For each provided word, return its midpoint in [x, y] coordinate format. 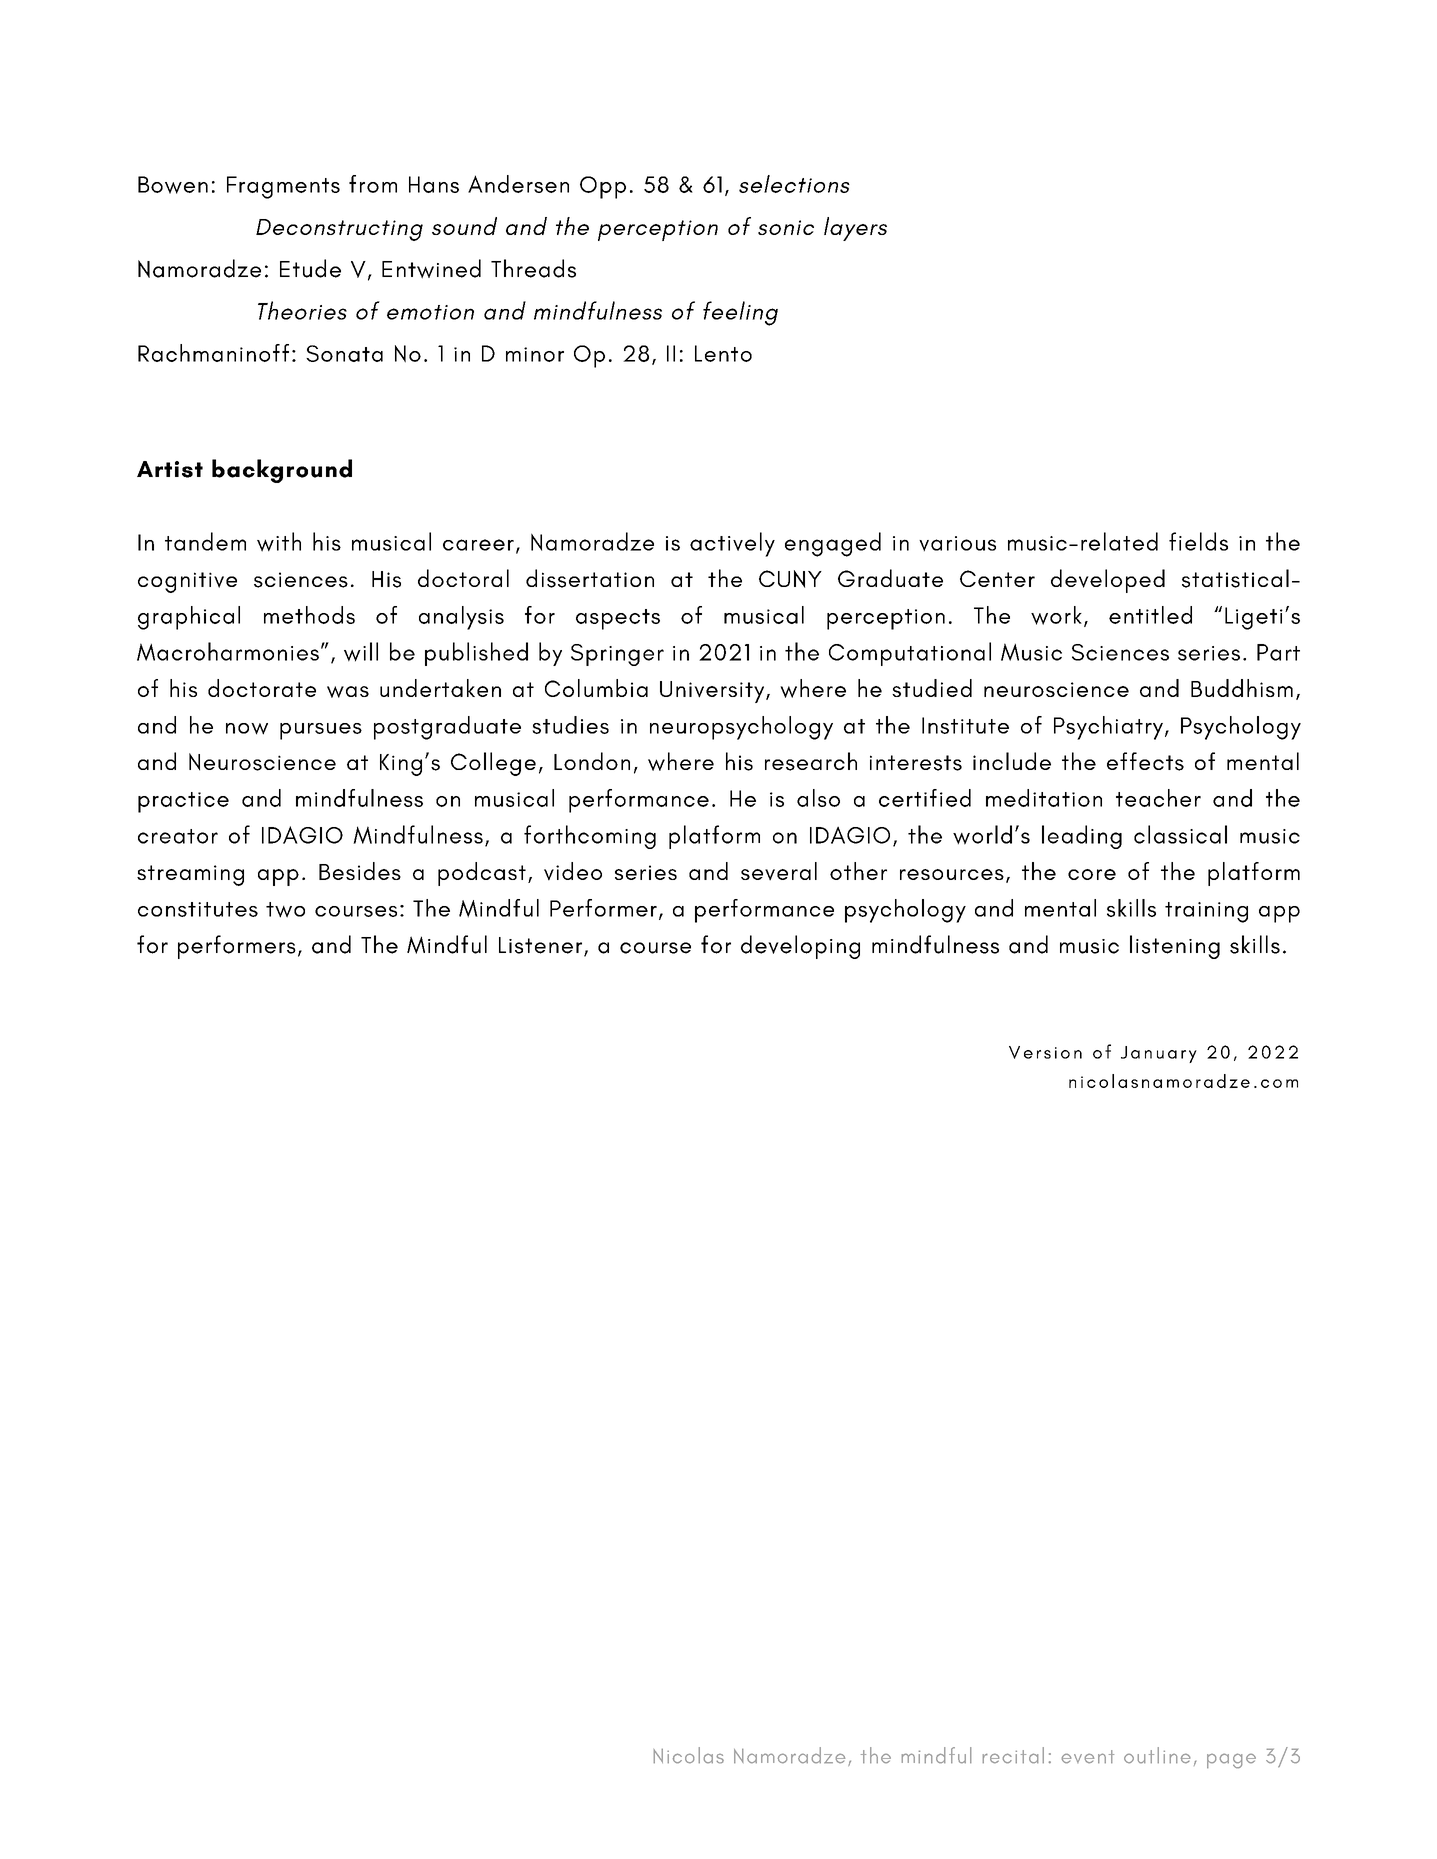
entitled [1150, 615]
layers [855, 229]
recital [1013, 1755]
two [285, 910]
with [279, 542]
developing [800, 947]
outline [1157, 1755]
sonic [786, 227]
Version [1045, 1052]
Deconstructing [339, 230]
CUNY [790, 579]
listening [1175, 947]
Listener [540, 945]
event [1088, 1757]
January [1159, 1054]
